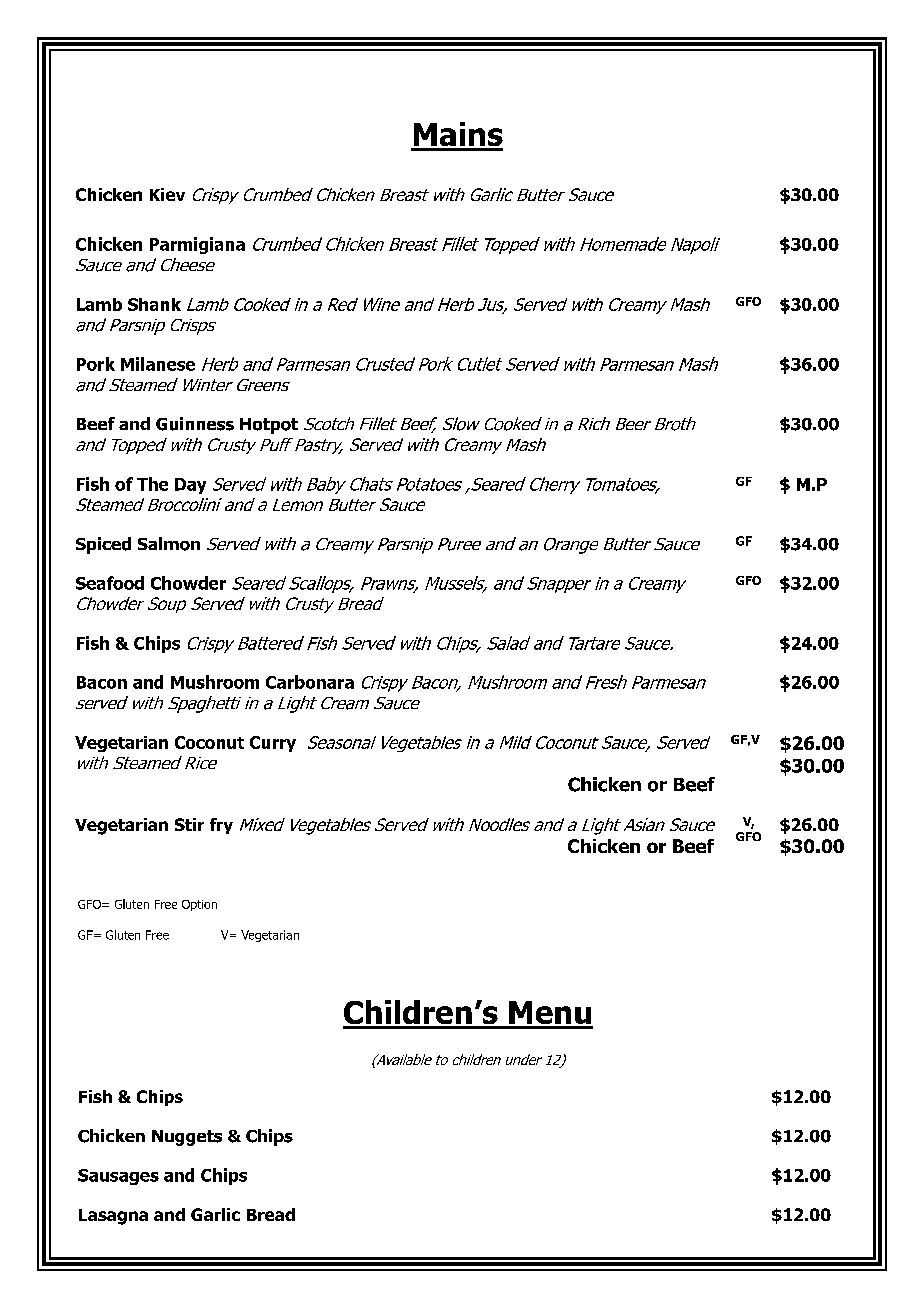 This document has width=924, height=1308. Describe the element at coordinates (189, 824) in the document. I see `Stir` at that location.
